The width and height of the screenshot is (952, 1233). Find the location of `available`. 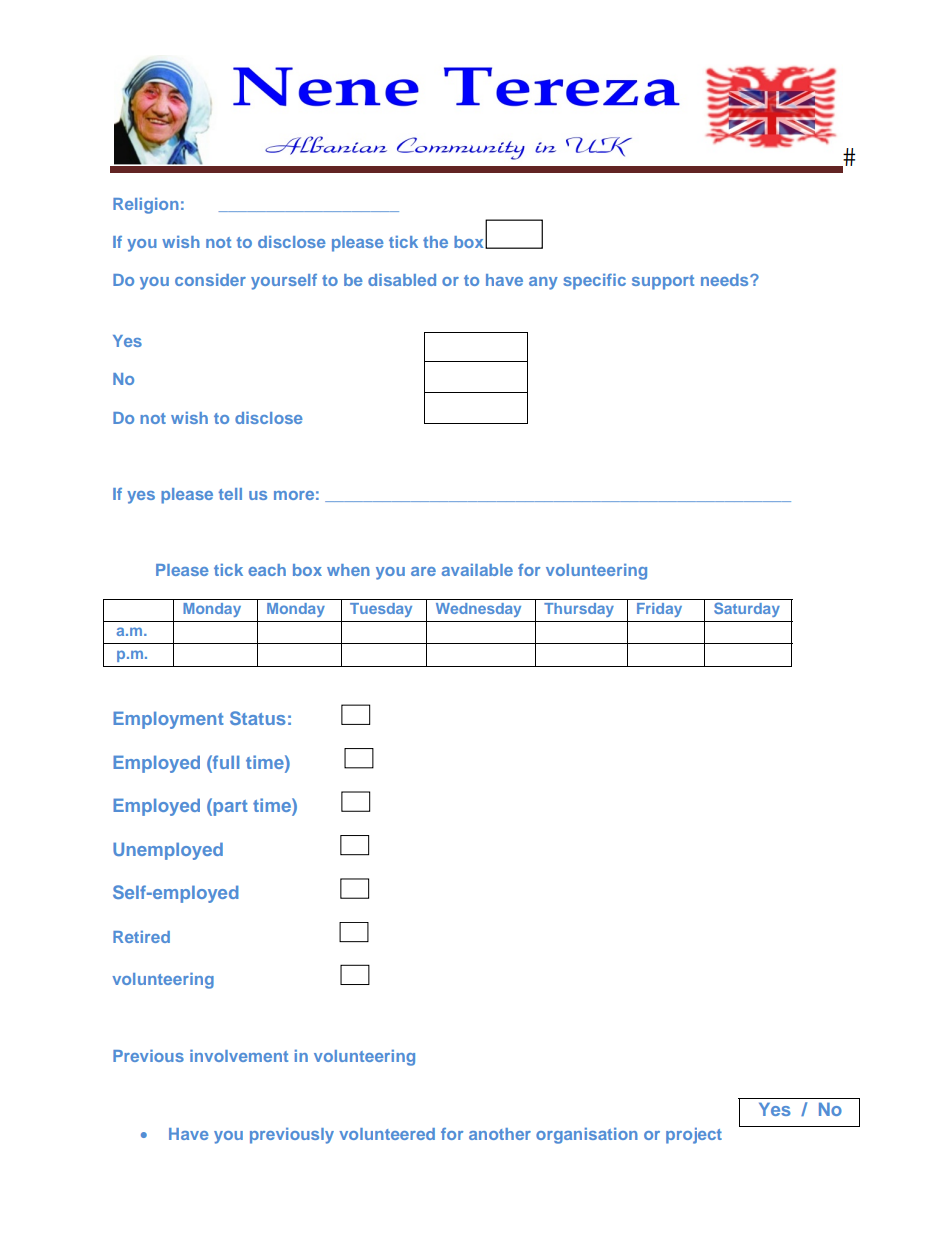

available is located at coordinates (477, 570).
